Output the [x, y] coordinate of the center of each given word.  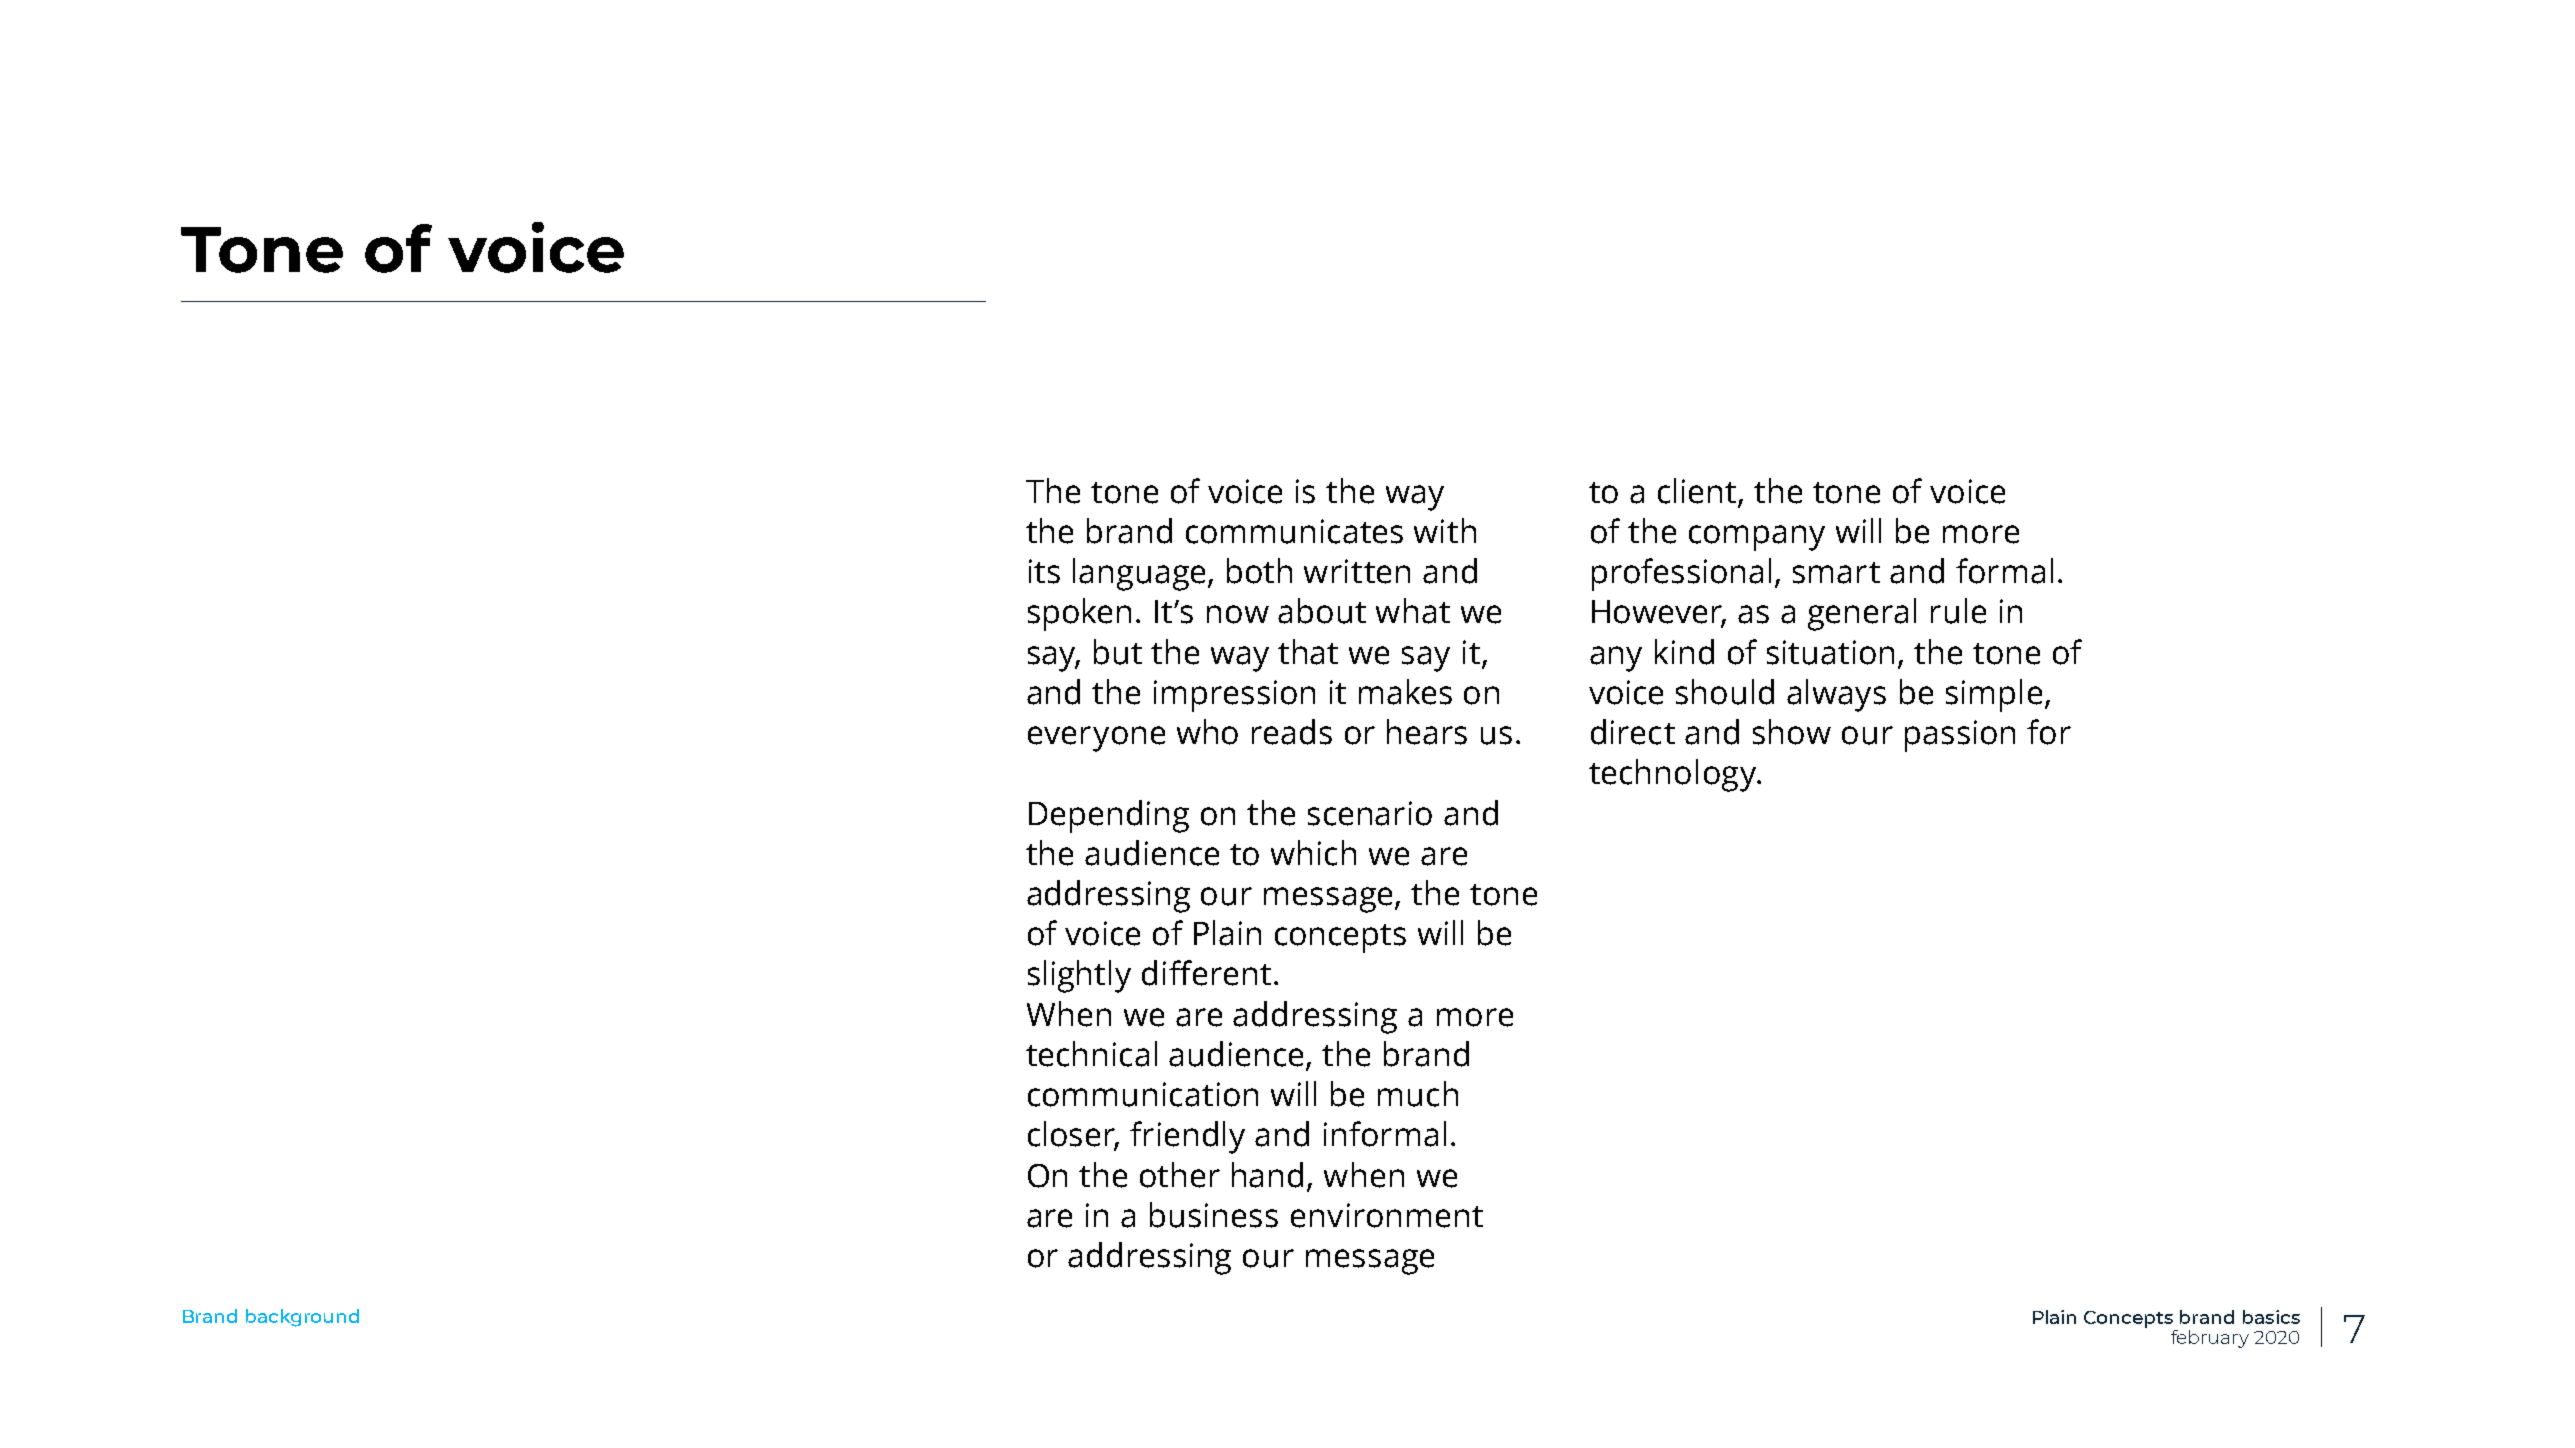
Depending [1109, 816]
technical [1091, 1054]
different [1206, 973]
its [1044, 571]
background [302, 1318]
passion [1960, 736]
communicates [1294, 531]
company [1757, 538]
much [1418, 1094]
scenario [1370, 813]
